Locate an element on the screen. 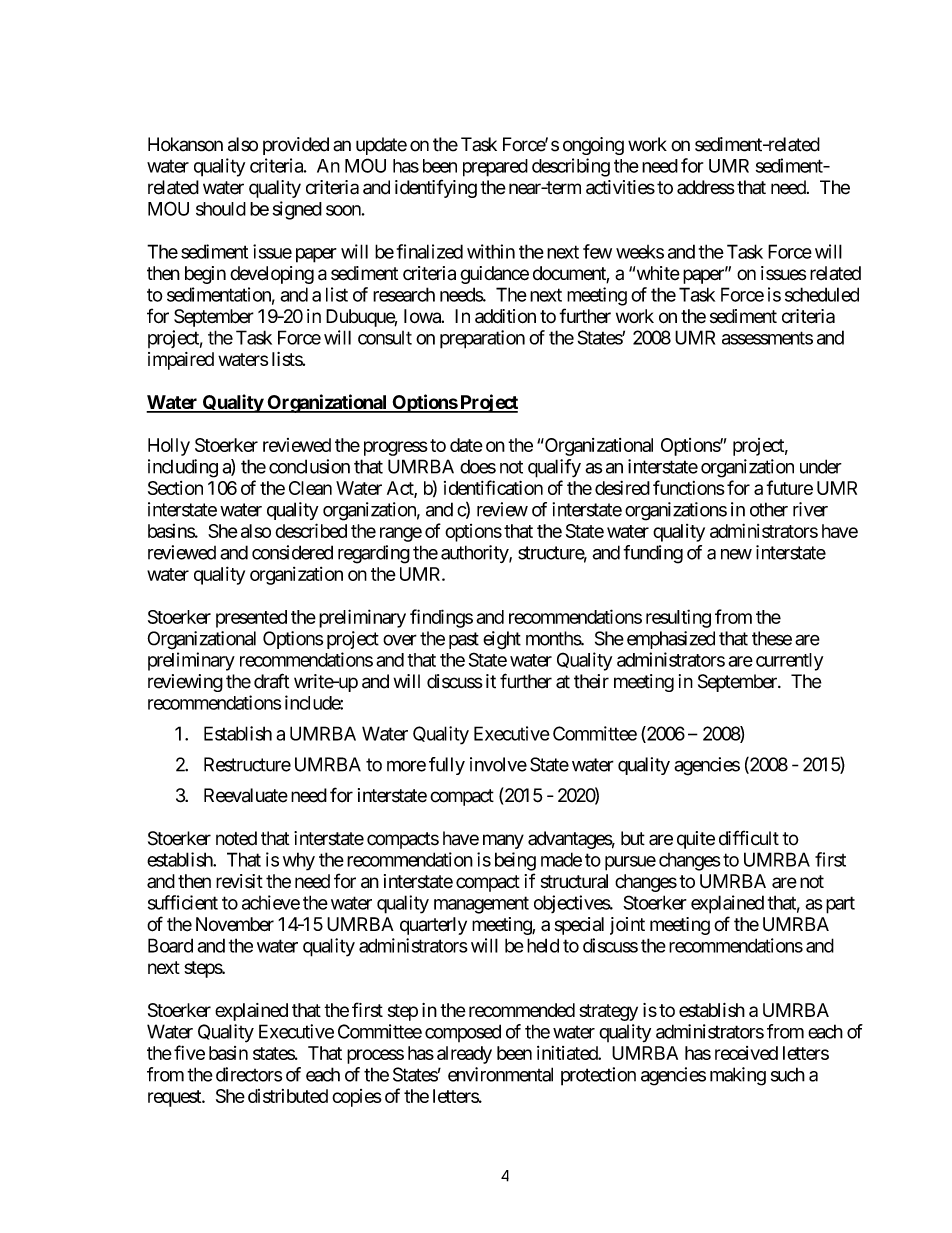 The height and width of the screenshot is (1233, 952). other is located at coordinates (769, 509).
